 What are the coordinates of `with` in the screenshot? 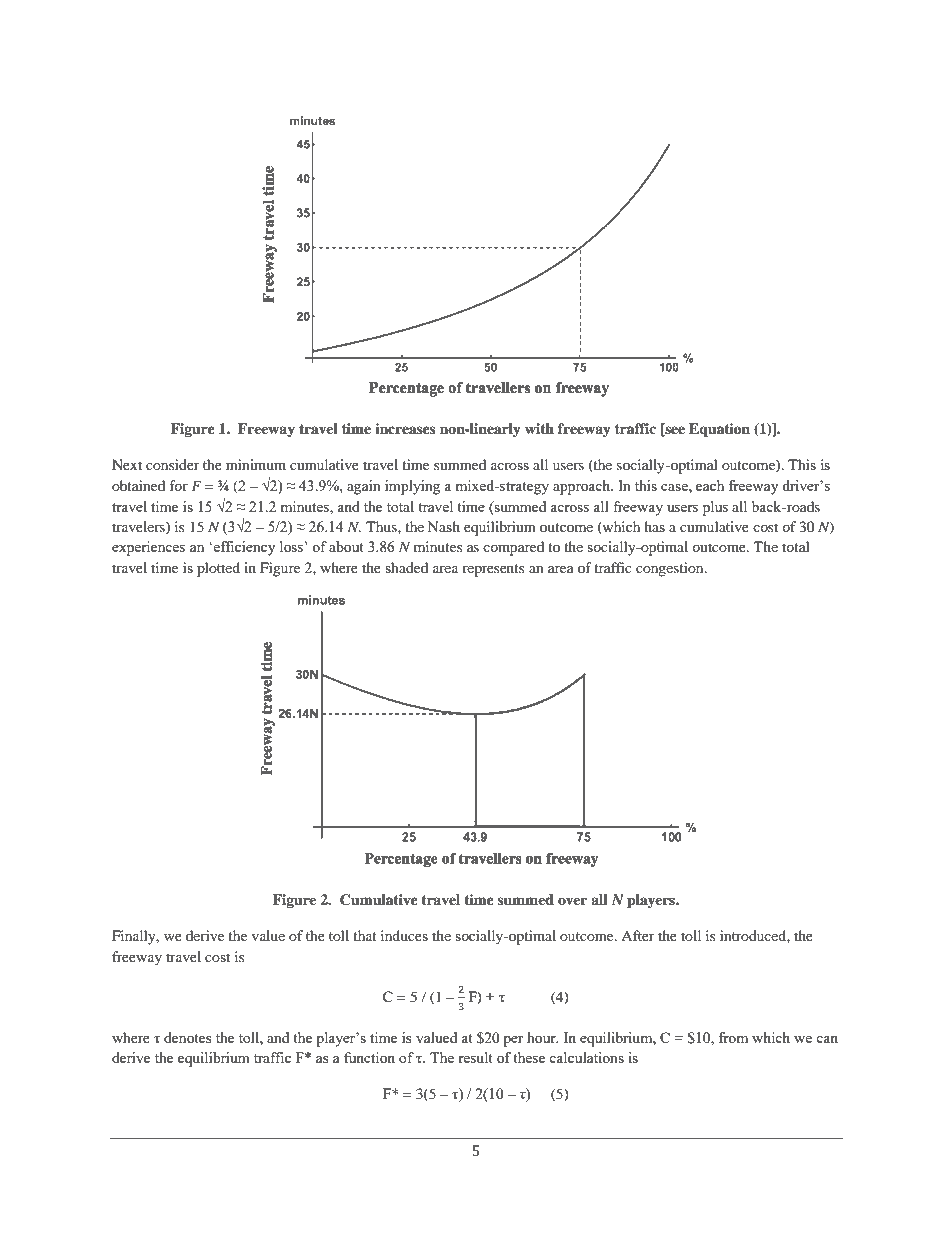 It's located at (539, 428).
